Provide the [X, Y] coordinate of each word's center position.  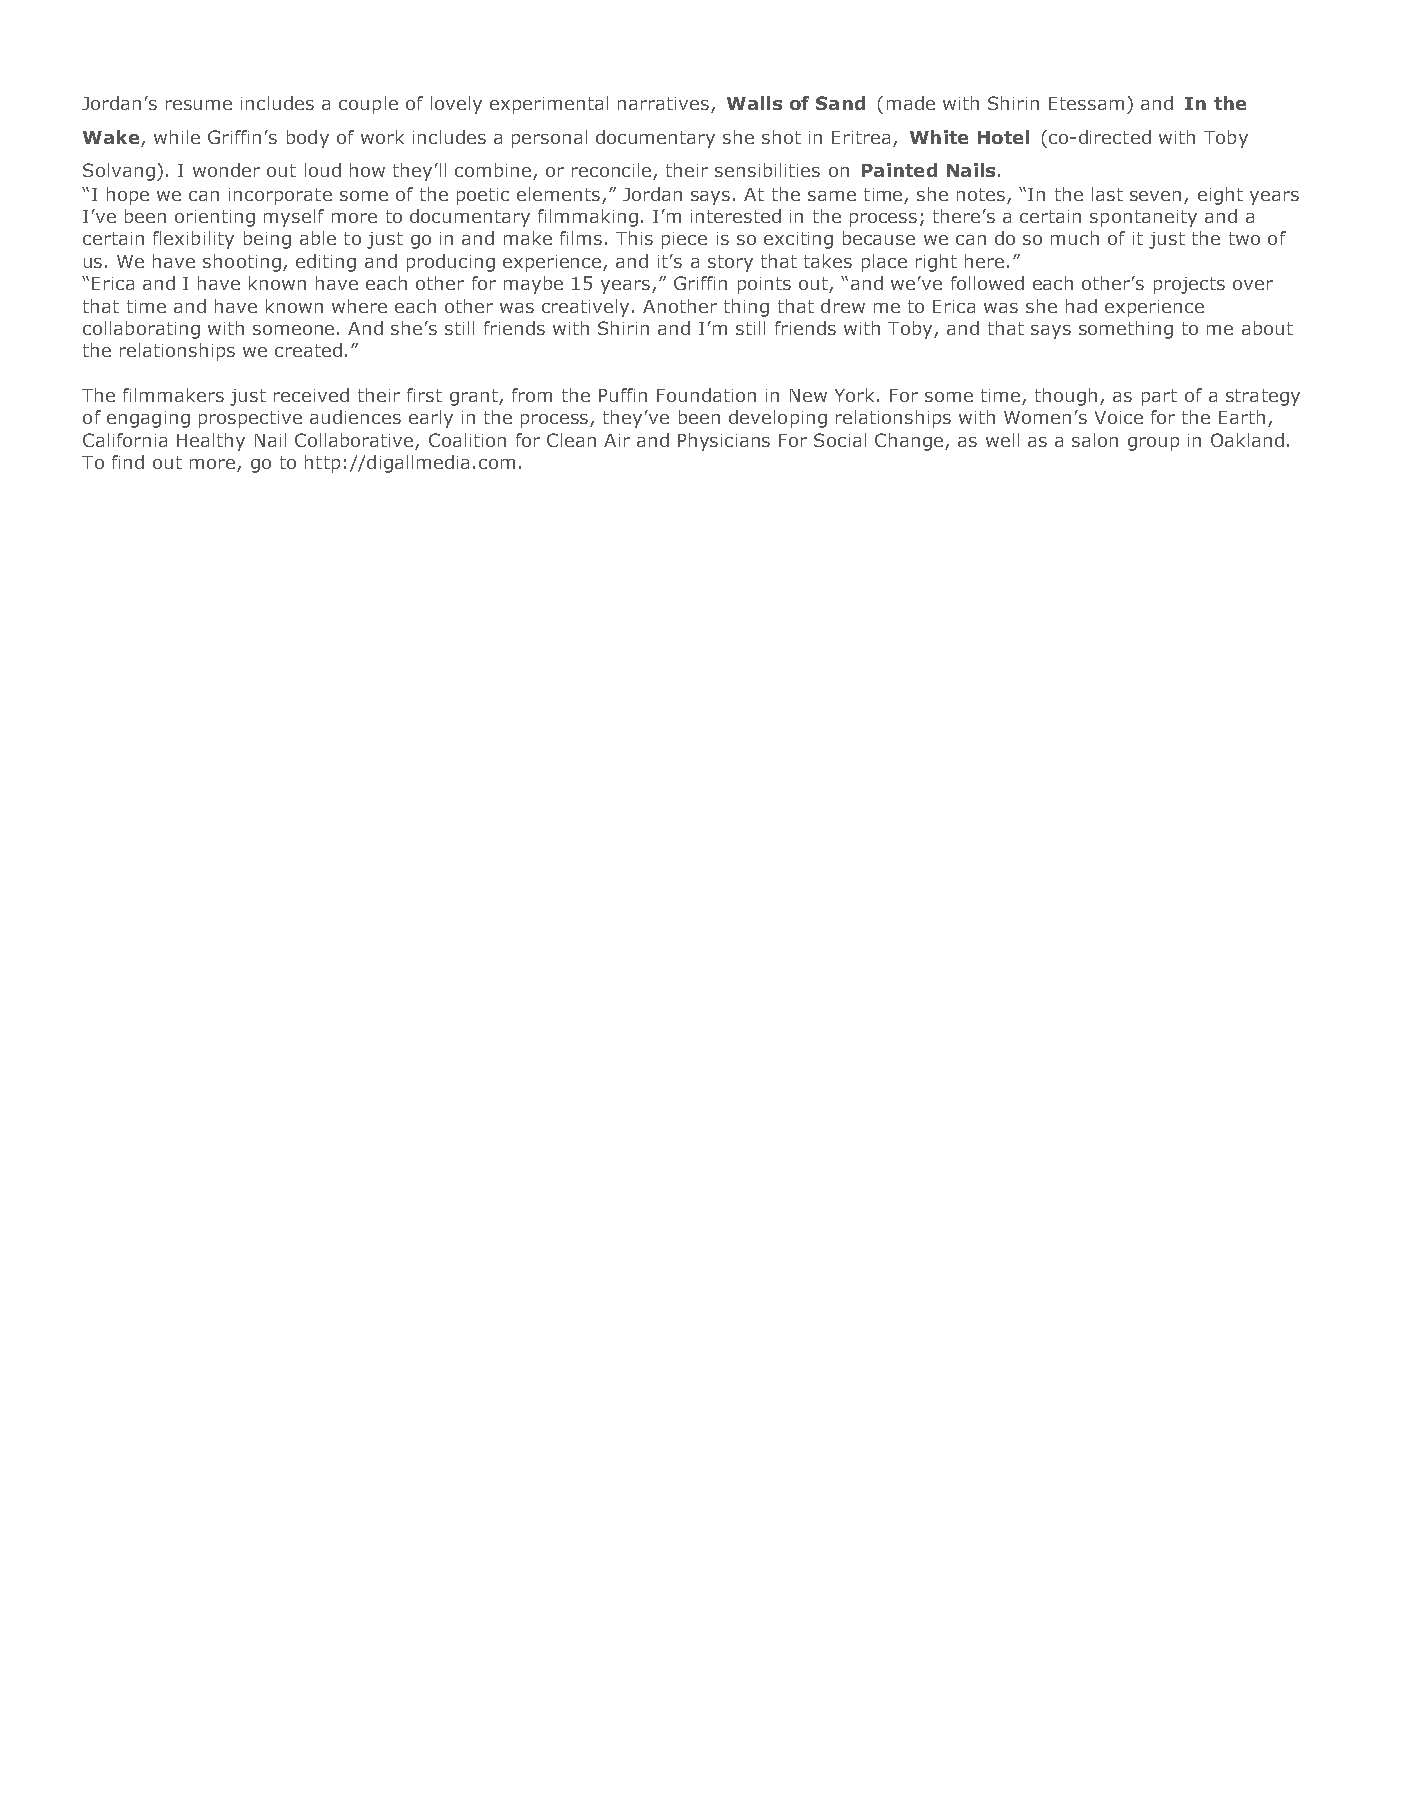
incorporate [280, 196]
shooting [242, 263]
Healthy [211, 442]
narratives [663, 103]
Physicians [724, 442]
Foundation [706, 395]
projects [1189, 285]
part [1159, 397]
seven [1155, 196]
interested [736, 216]
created [308, 350]
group [1153, 444]
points [764, 285]
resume [199, 105]
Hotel [1003, 137]
